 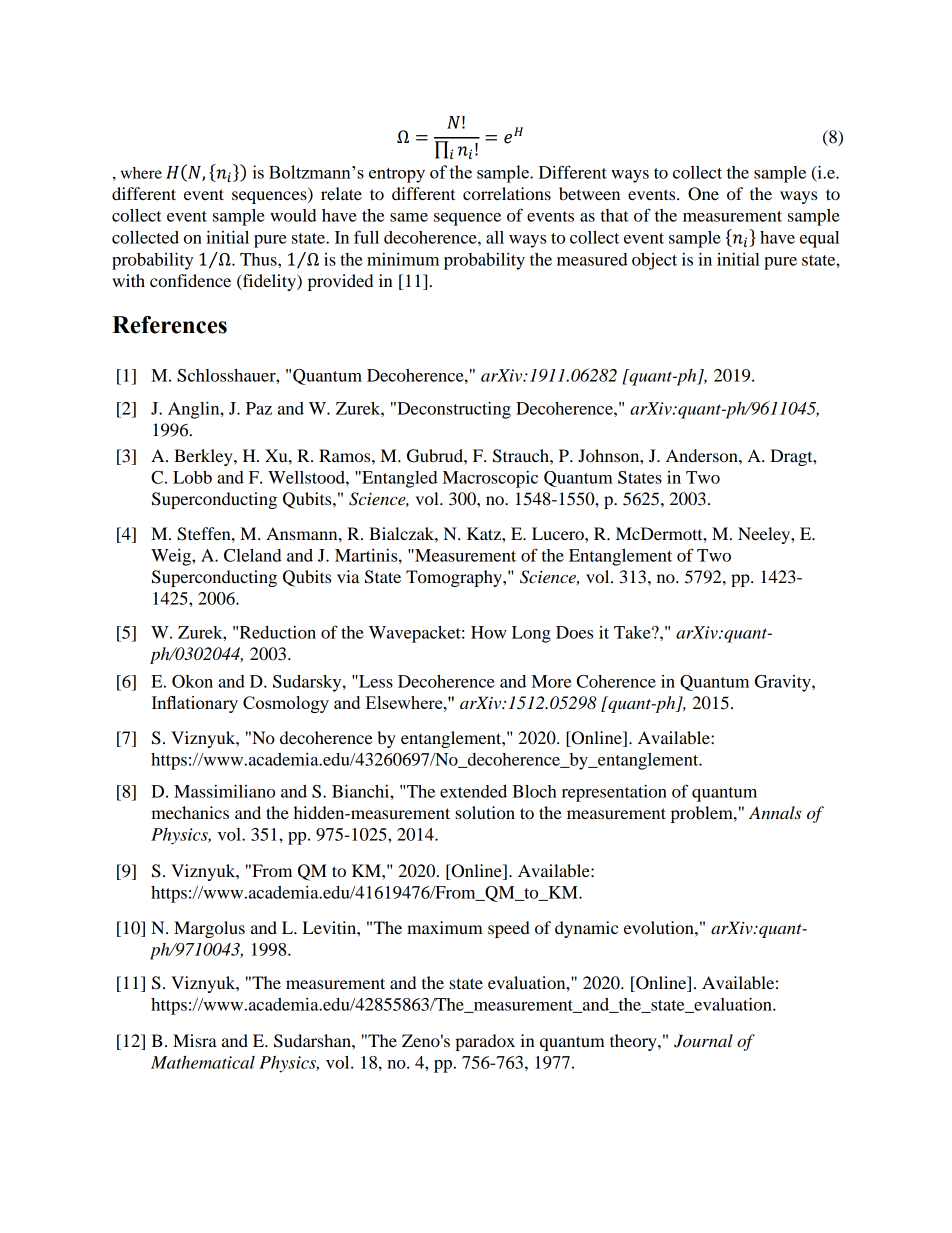 What do you see at coordinates (775, 813) in the screenshot?
I see `Annals` at bounding box center [775, 813].
